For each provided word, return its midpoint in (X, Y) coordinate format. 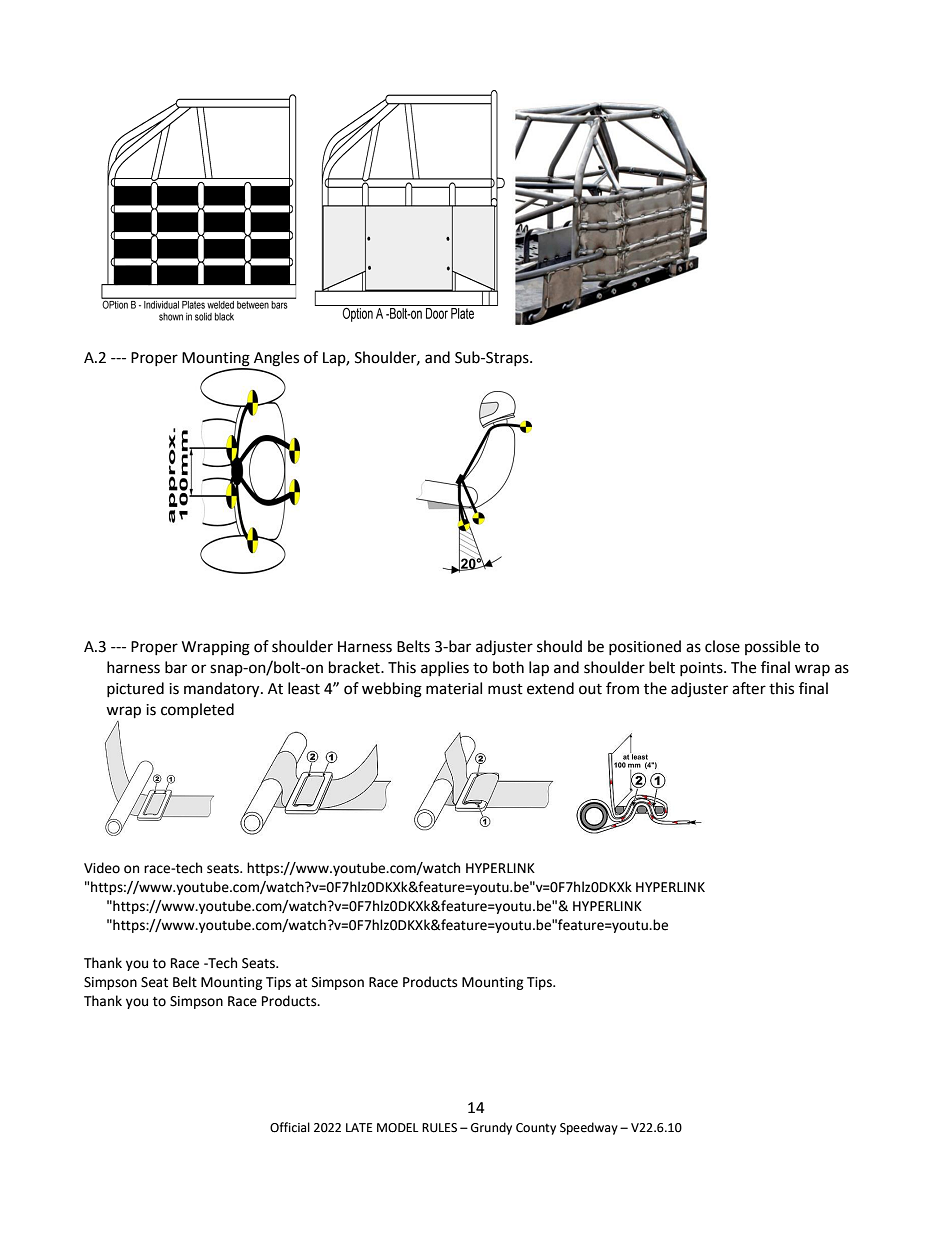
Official (290, 1127)
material (454, 688)
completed (197, 710)
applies (445, 668)
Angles (275, 360)
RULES (439, 1128)
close (722, 646)
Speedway (589, 1128)
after (749, 688)
